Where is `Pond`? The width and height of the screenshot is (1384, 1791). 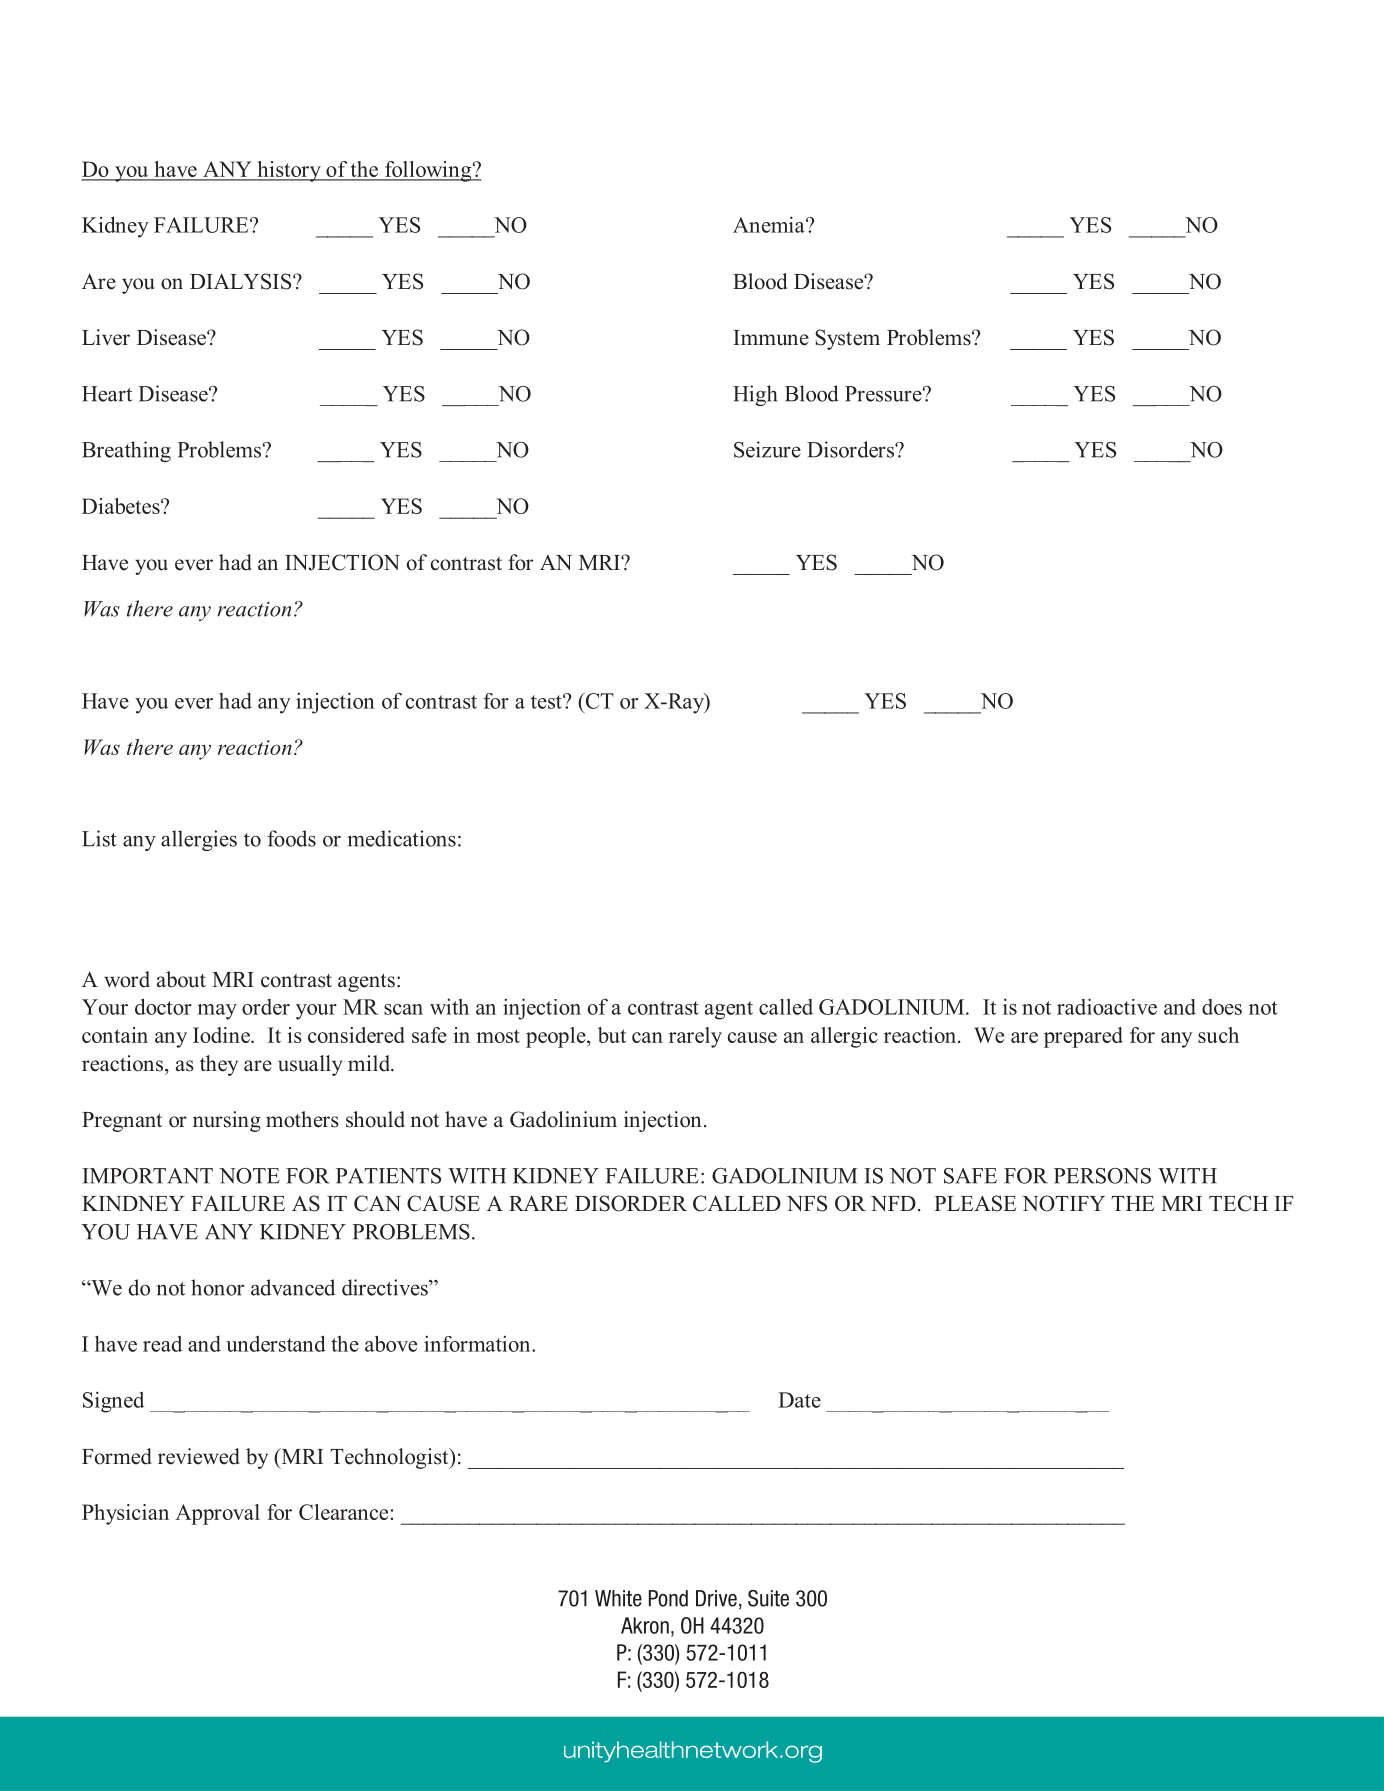
Pond is located at coordinates (668, 1598).
